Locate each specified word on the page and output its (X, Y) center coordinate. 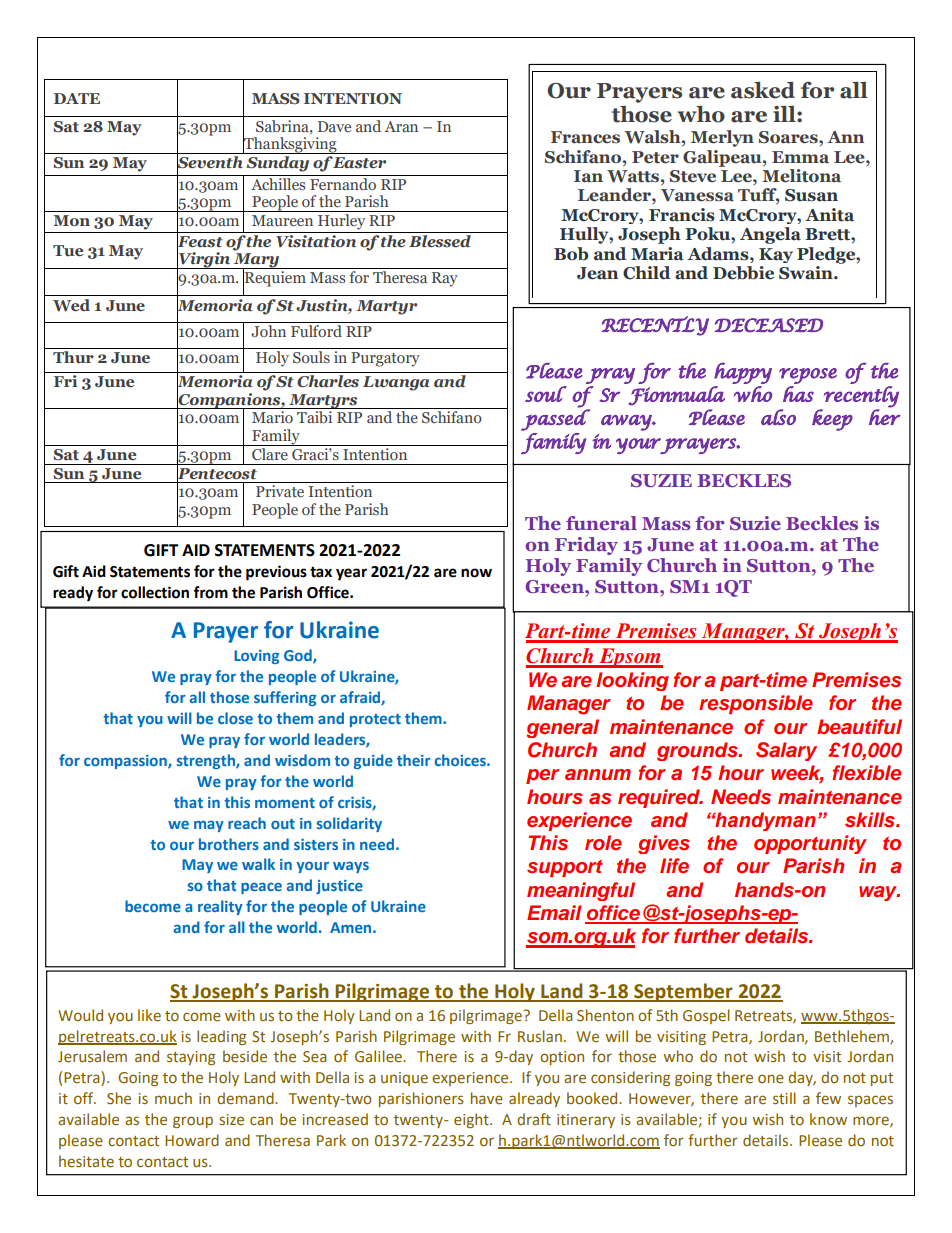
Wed (71, 305)
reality (220, 907)
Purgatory (385, 359)
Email (554, 912)
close (235, 718)
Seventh (210, 162)
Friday (586, 546)
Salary (786, 751)
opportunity (810, 844)
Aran (401, 126)
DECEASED (768, 325)
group (193, 1122)
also (778, 417)
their (414, 760)
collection (155, 592)
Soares (789, 137)
